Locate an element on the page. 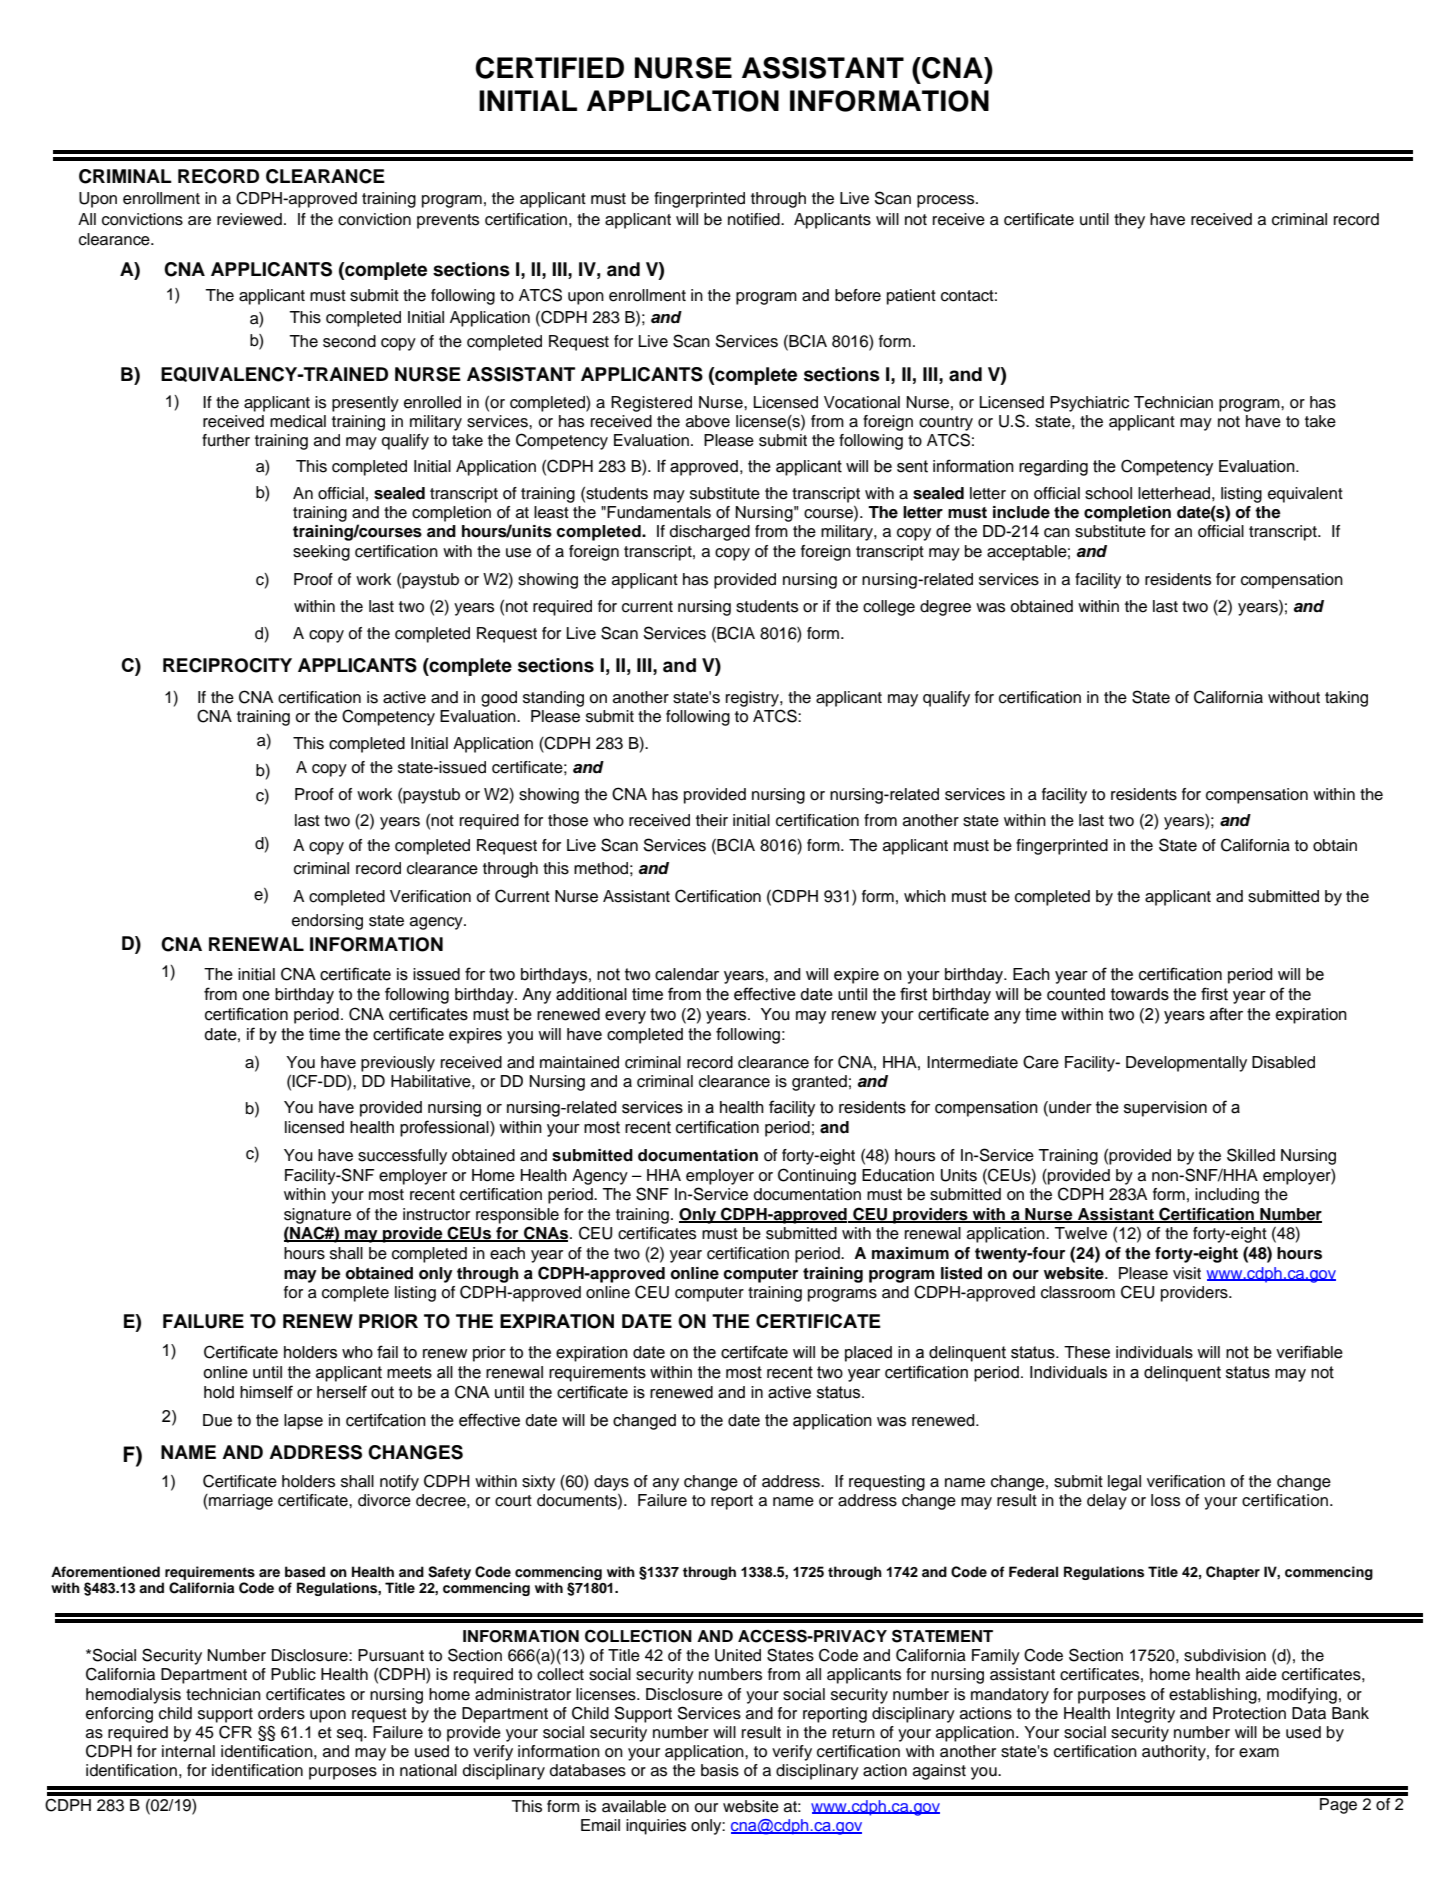  towards is located at coordinates (1140, 994).
